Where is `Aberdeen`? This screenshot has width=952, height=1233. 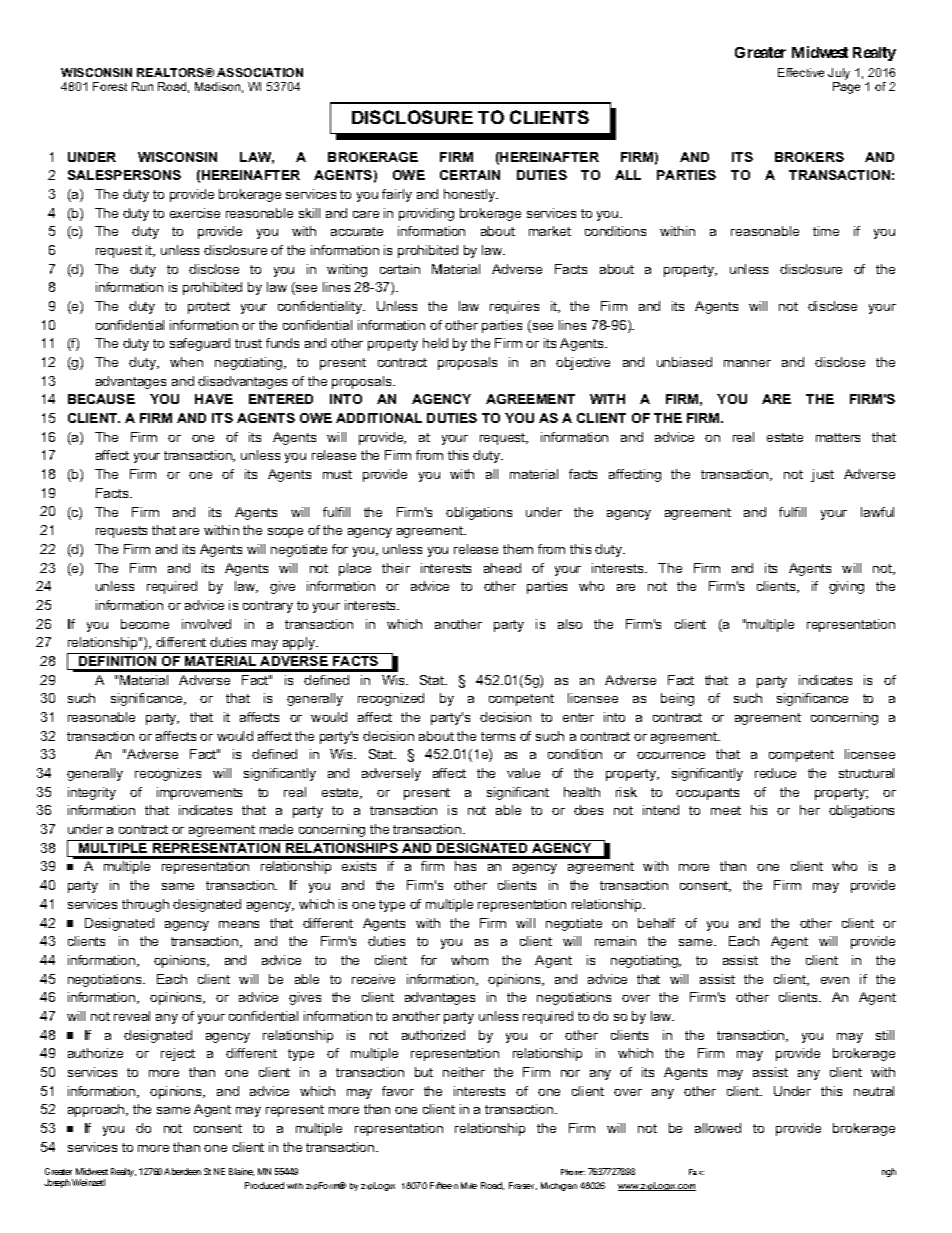 Aberdeen is located at coordinates (182, 1171).
